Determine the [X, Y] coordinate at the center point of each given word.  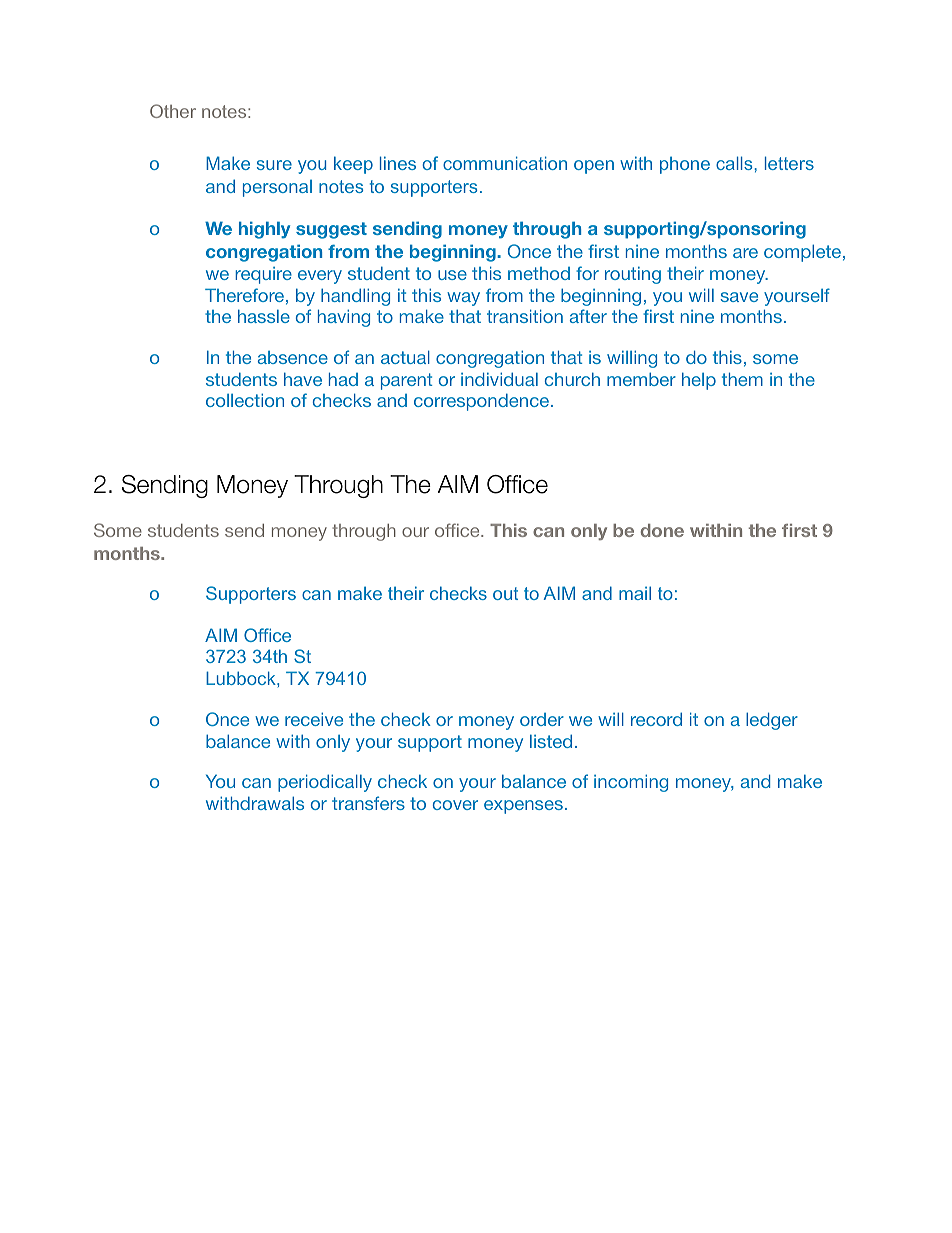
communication [505, 163]
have [303, 379]
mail [635, 593]
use [452, 275]
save [739, 297]
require [263, 275]
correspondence [481, 402]
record [656, 719]
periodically [325, 783]
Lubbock [242, 678]
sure [274, 165]
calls [735, 163]
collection [245, 400]
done [662, 530]
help [699, 381]
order [542, 719]
